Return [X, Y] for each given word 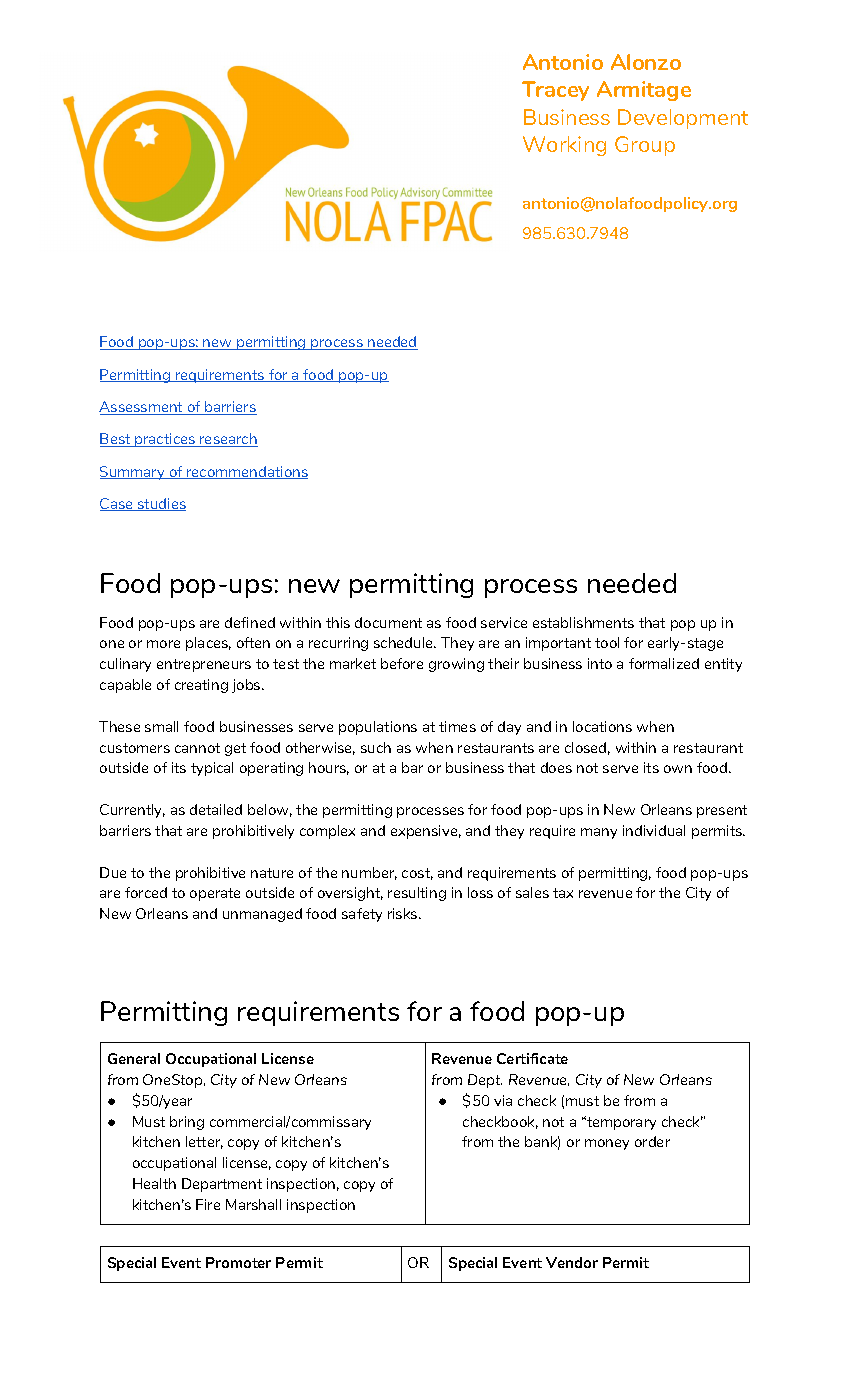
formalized [664, 663]
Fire [208, 1204]
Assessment [142, 408]
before [402, 663]
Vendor [572, 1262]
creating [201, 686]
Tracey [555, 91]
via [503, 1100]
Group [645, 146]
